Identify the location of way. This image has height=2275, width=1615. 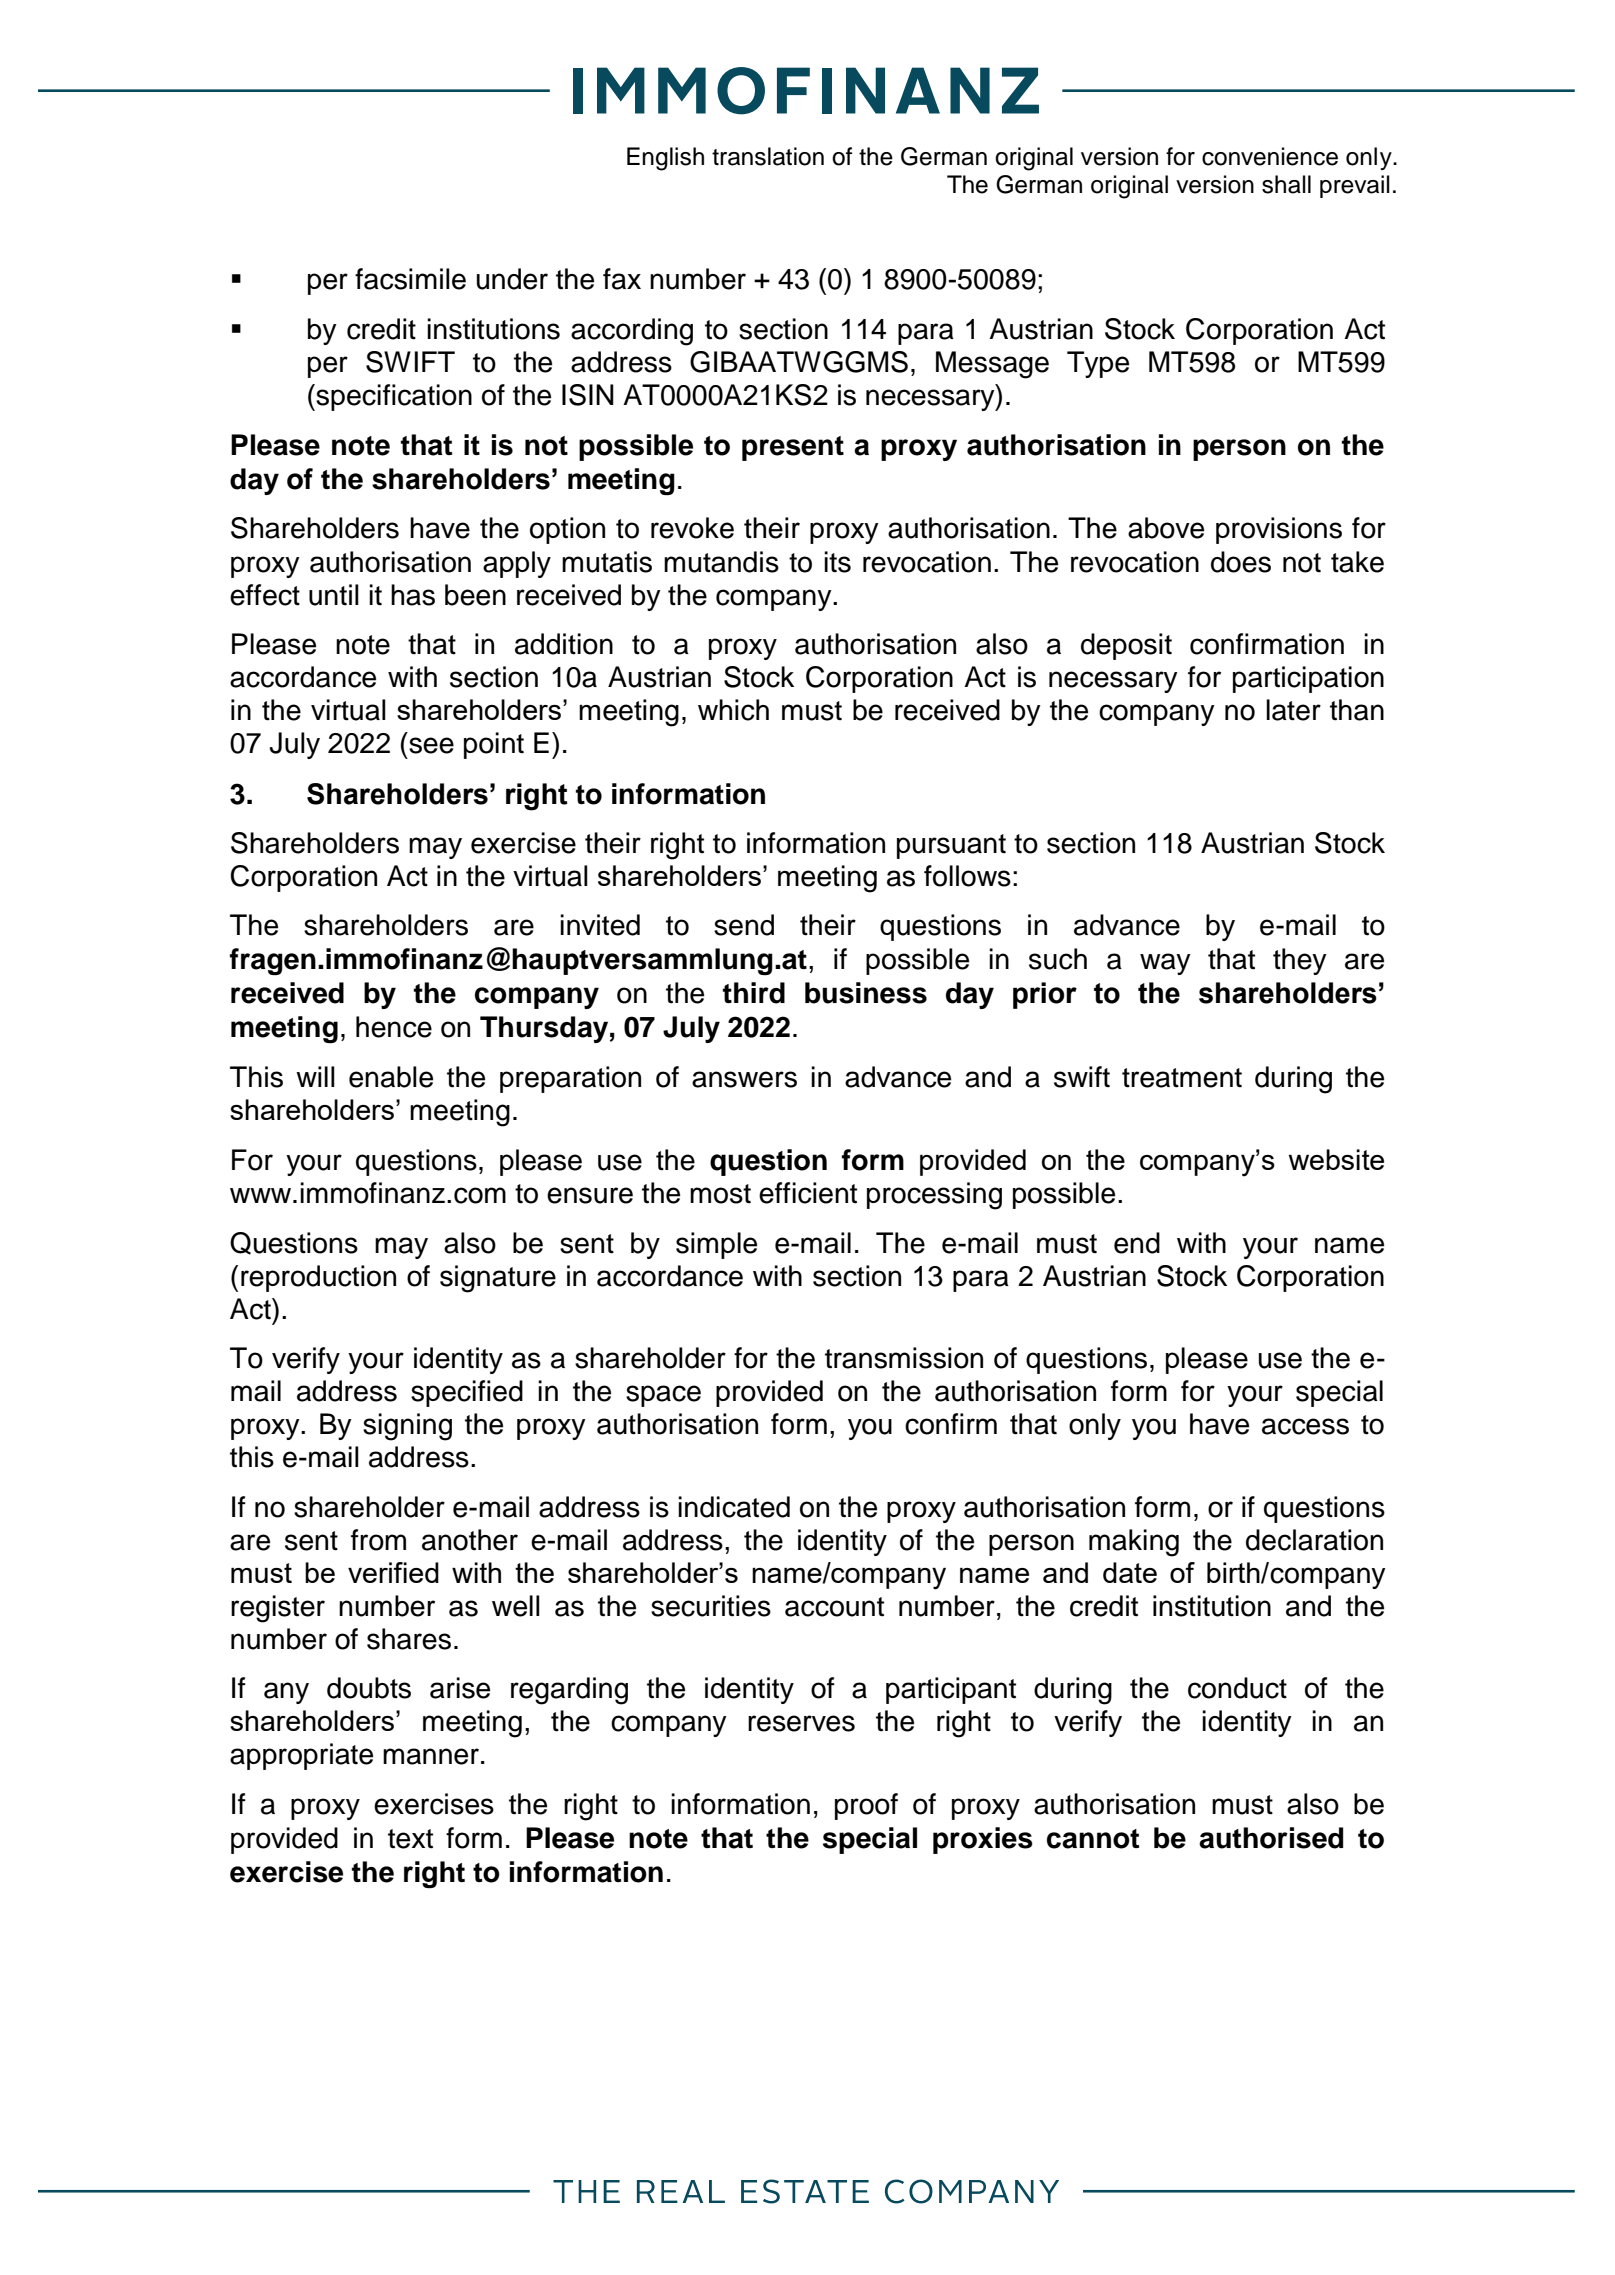
(1165, 964).
